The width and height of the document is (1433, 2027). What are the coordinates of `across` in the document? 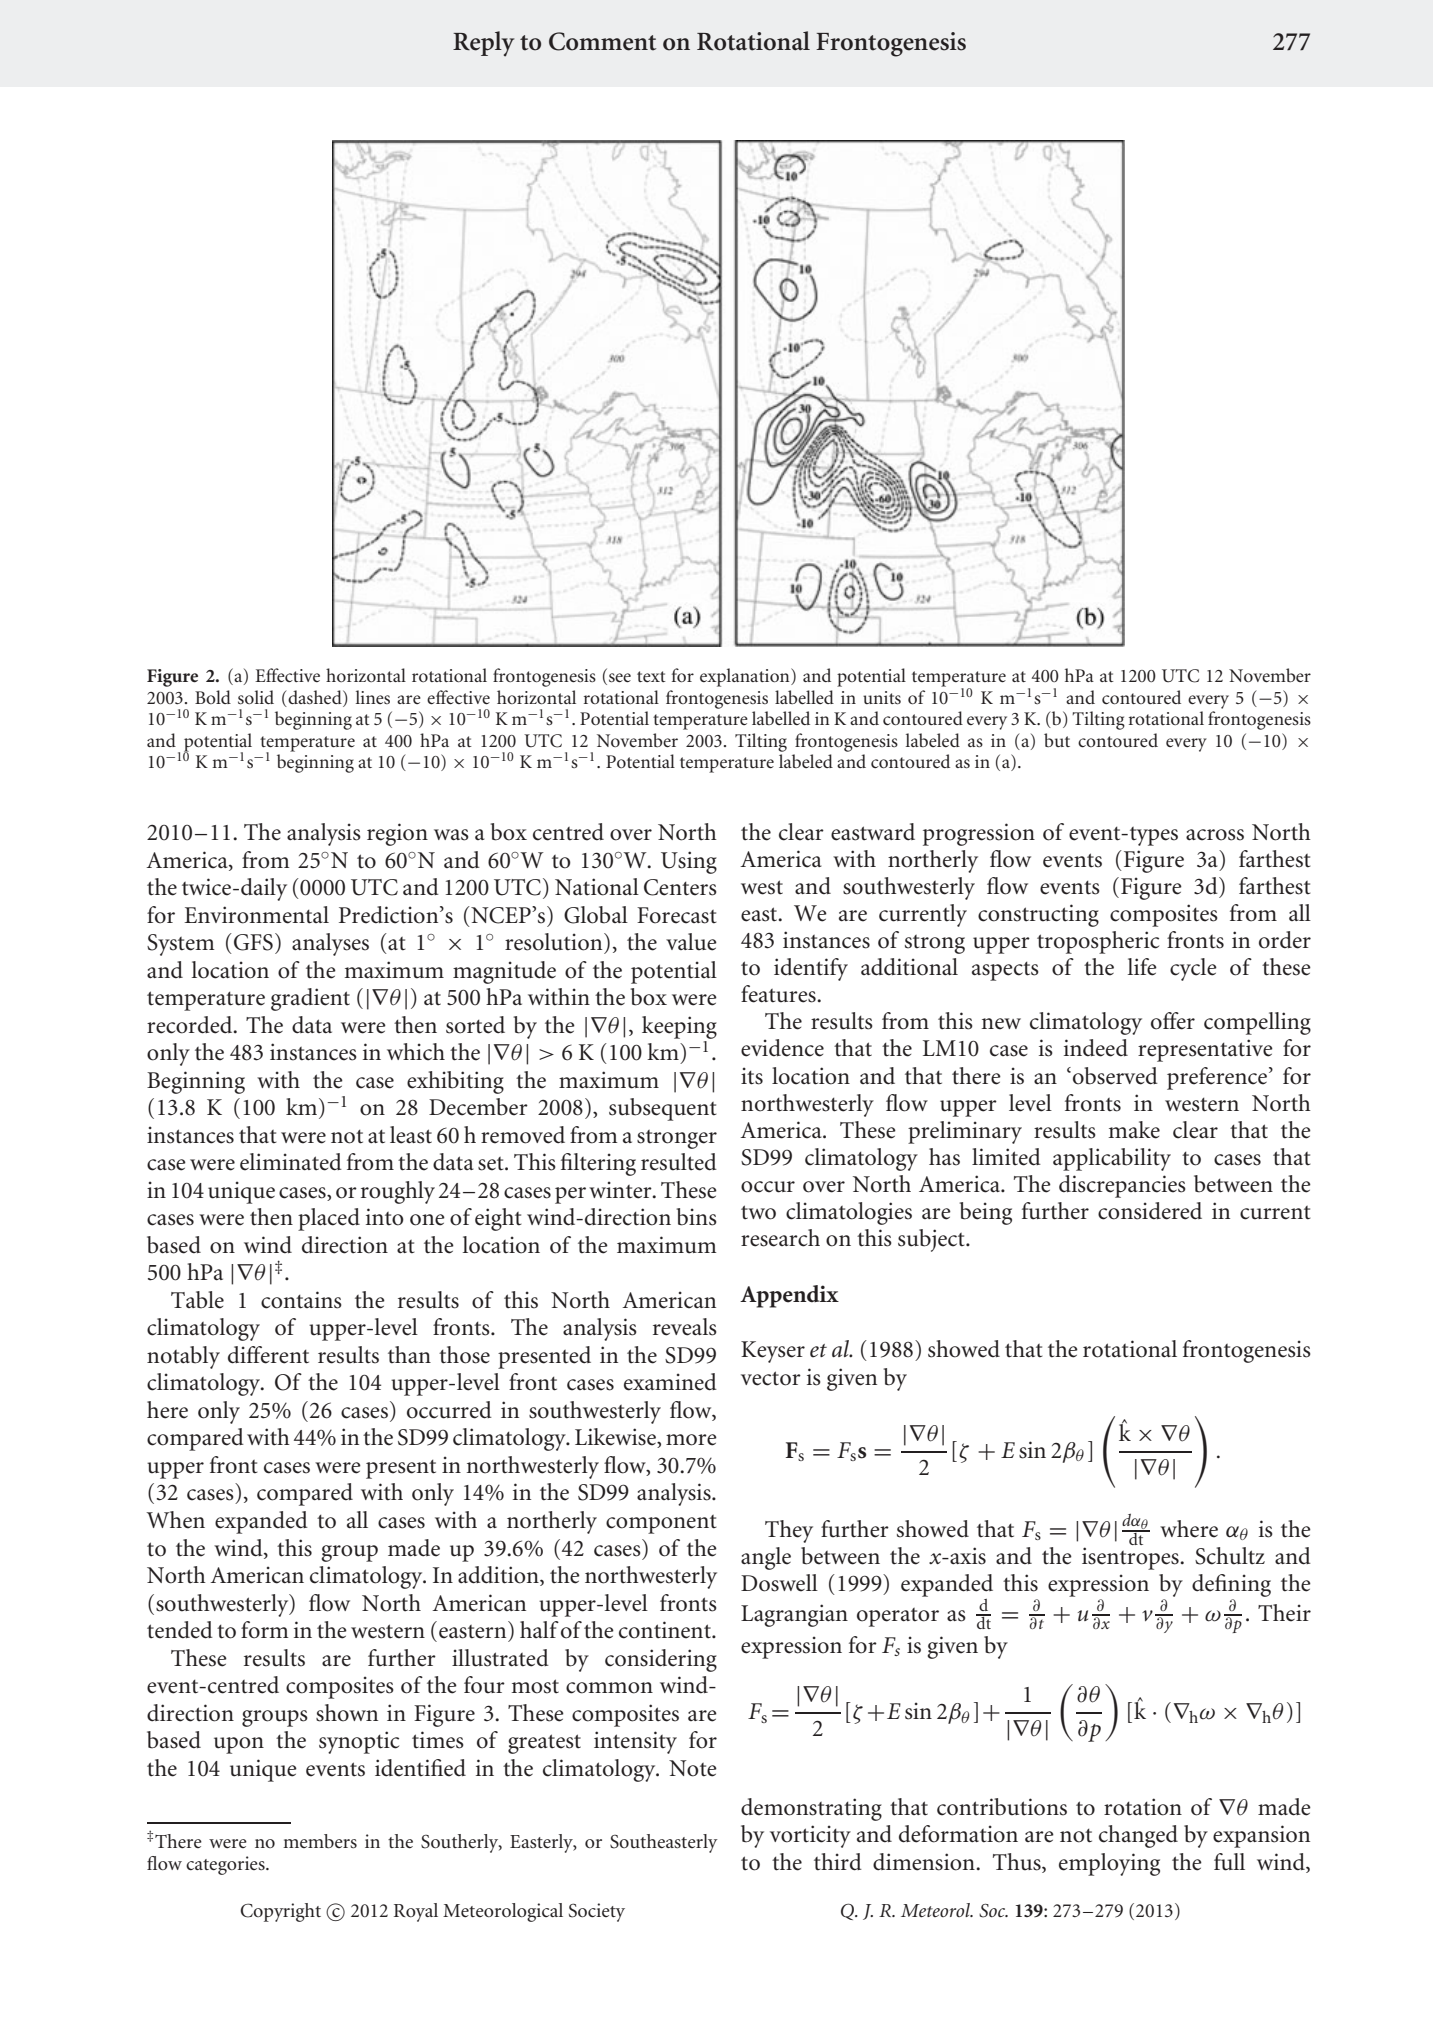 It's located at (1215, 835).
